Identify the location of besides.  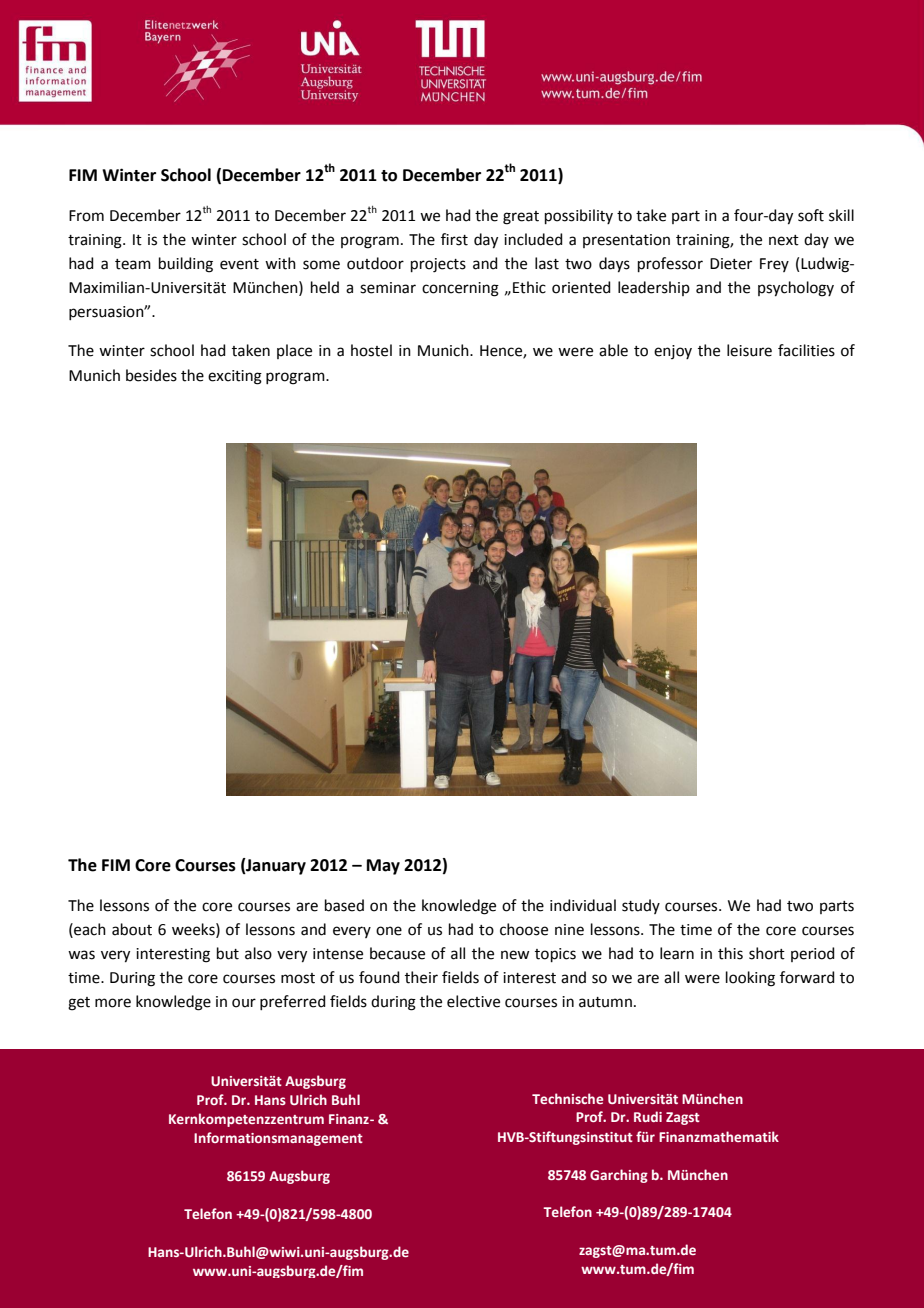
(151, 375).
